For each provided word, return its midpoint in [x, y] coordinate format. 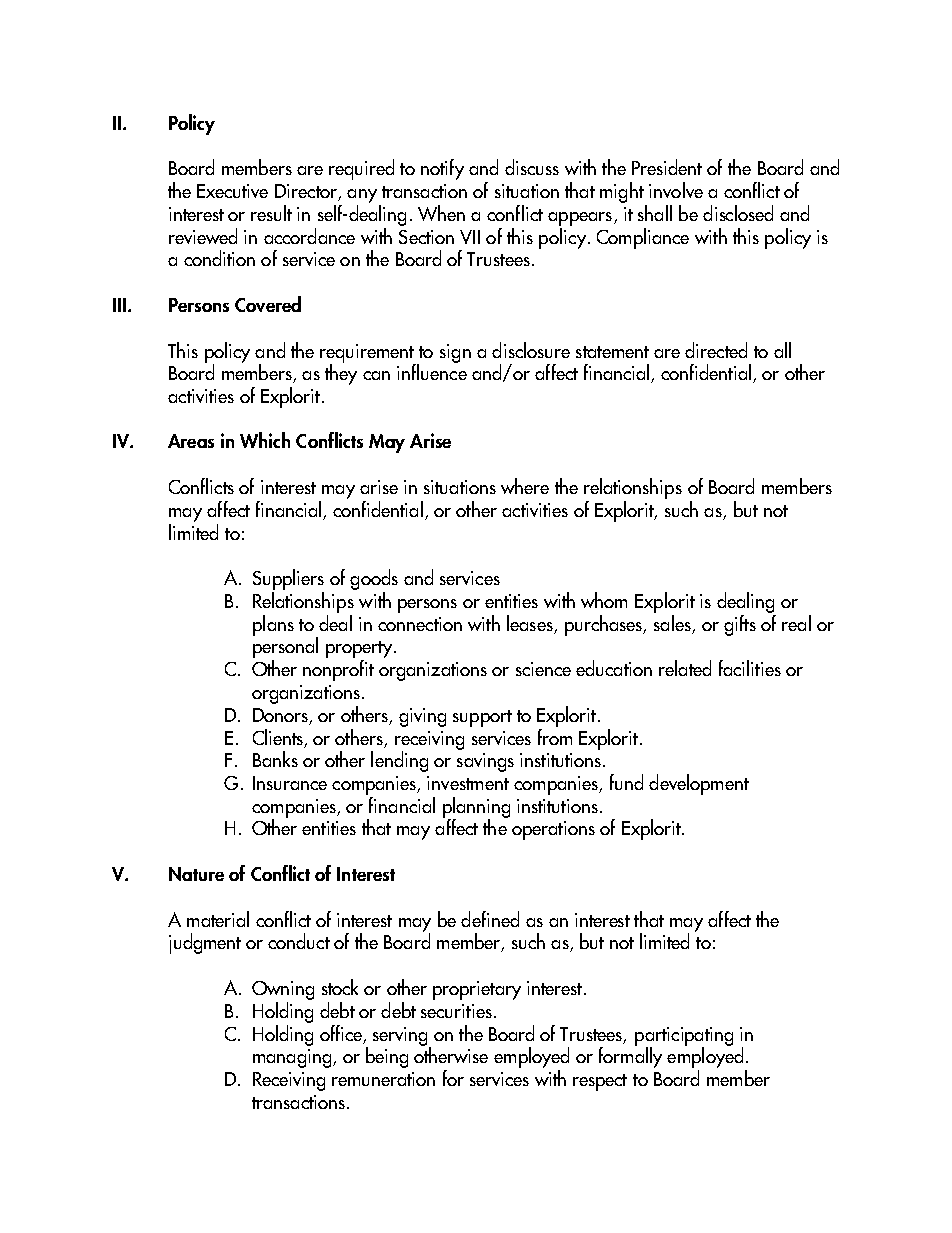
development [699, 784]
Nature [196, 874]
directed [716, 350]
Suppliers [288, 581]
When [441, 213]
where [525, 486]
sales [672, 621]
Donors [281, 716]
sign [455, 353]
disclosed [738, 213]
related [685, 668]
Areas [191, 441]
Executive [232, 191]
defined [490, 919]
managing [293, 1058]
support [482, 718]
